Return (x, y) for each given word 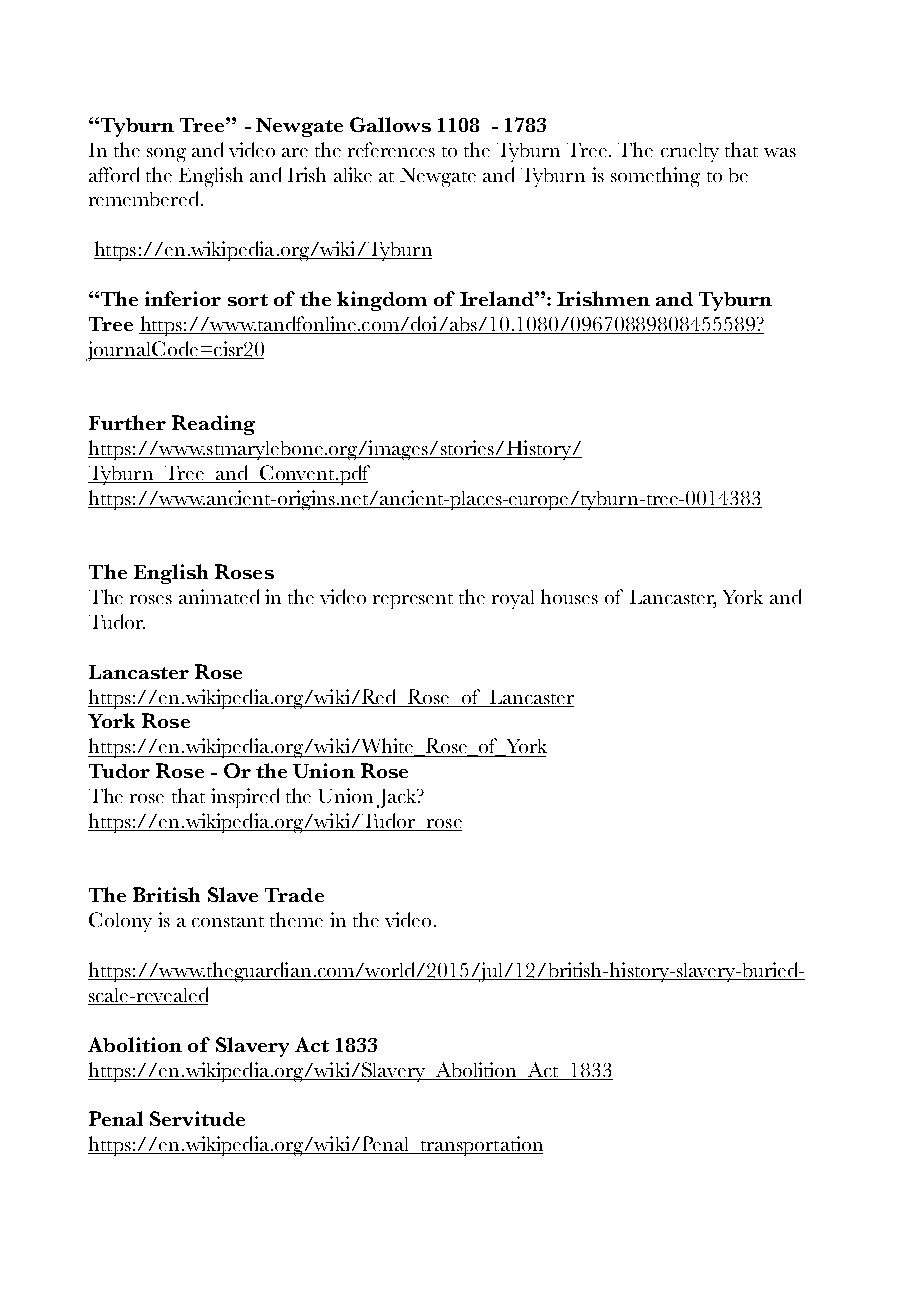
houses (569, 596)
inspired (245, 798)
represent (413, 601)
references (391, 149)
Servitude (197, 1118)
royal (513, 599)
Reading (213, 425)
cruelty (690, 152)
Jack (398, 798)
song (166, 155)
